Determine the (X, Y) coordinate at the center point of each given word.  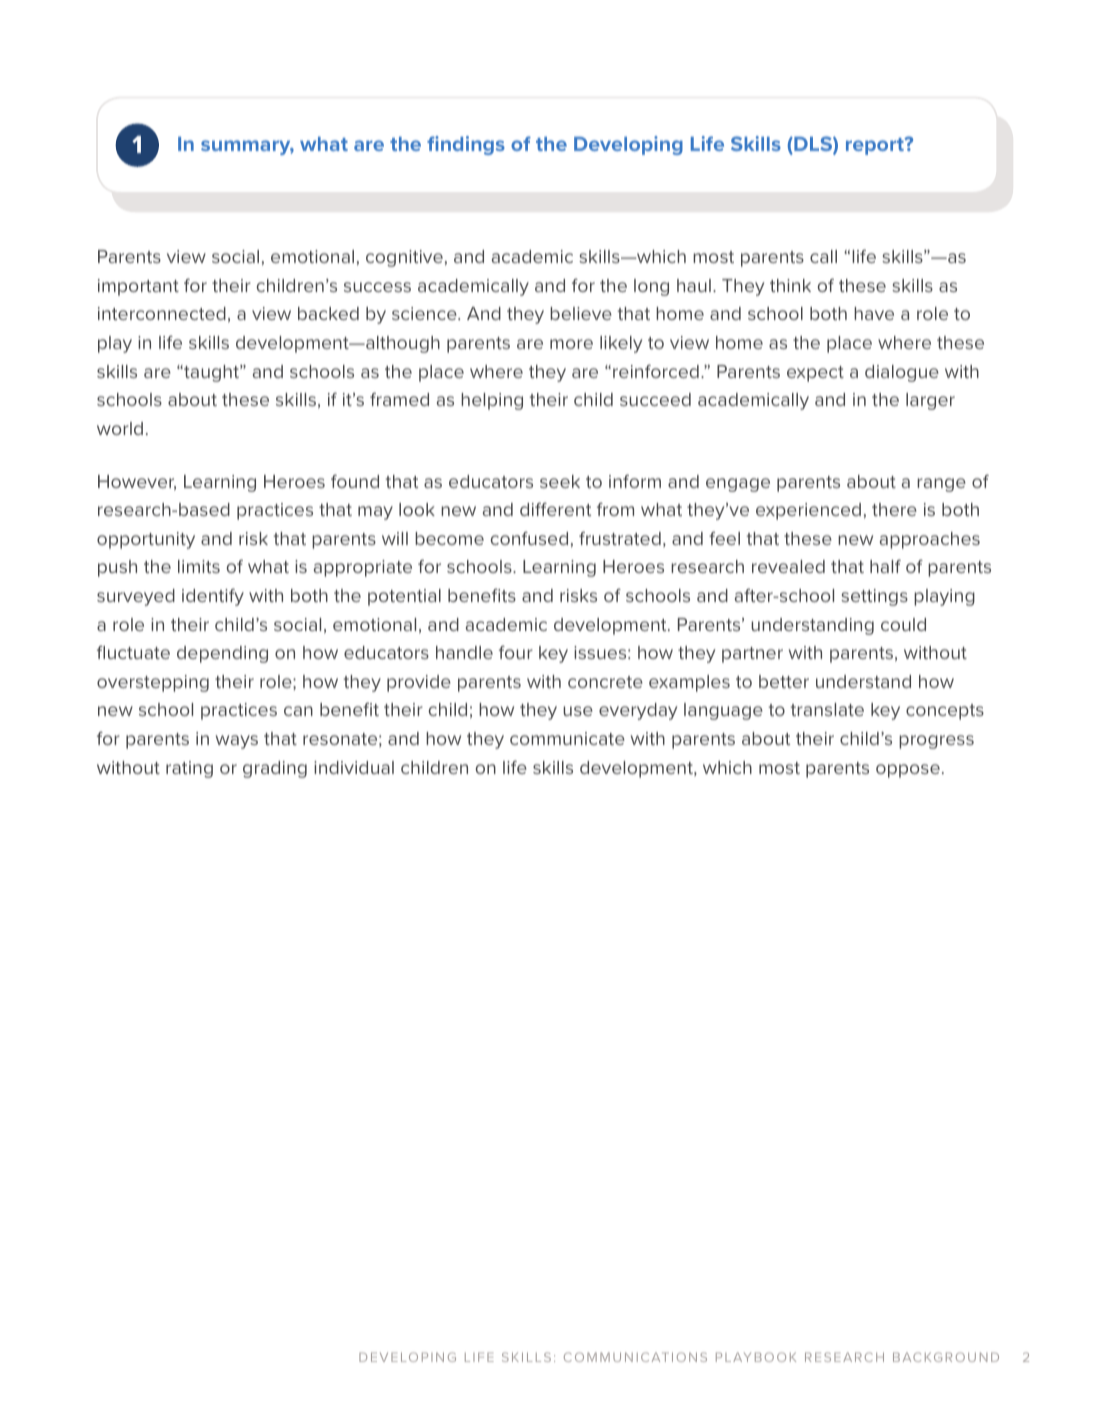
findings (466, 145)
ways (237, 742)
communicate (567, 738)
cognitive (404, 258)
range (941, 485)
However (137, 482)
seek (560, 481)
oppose (908, 771)
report (876, 146)
